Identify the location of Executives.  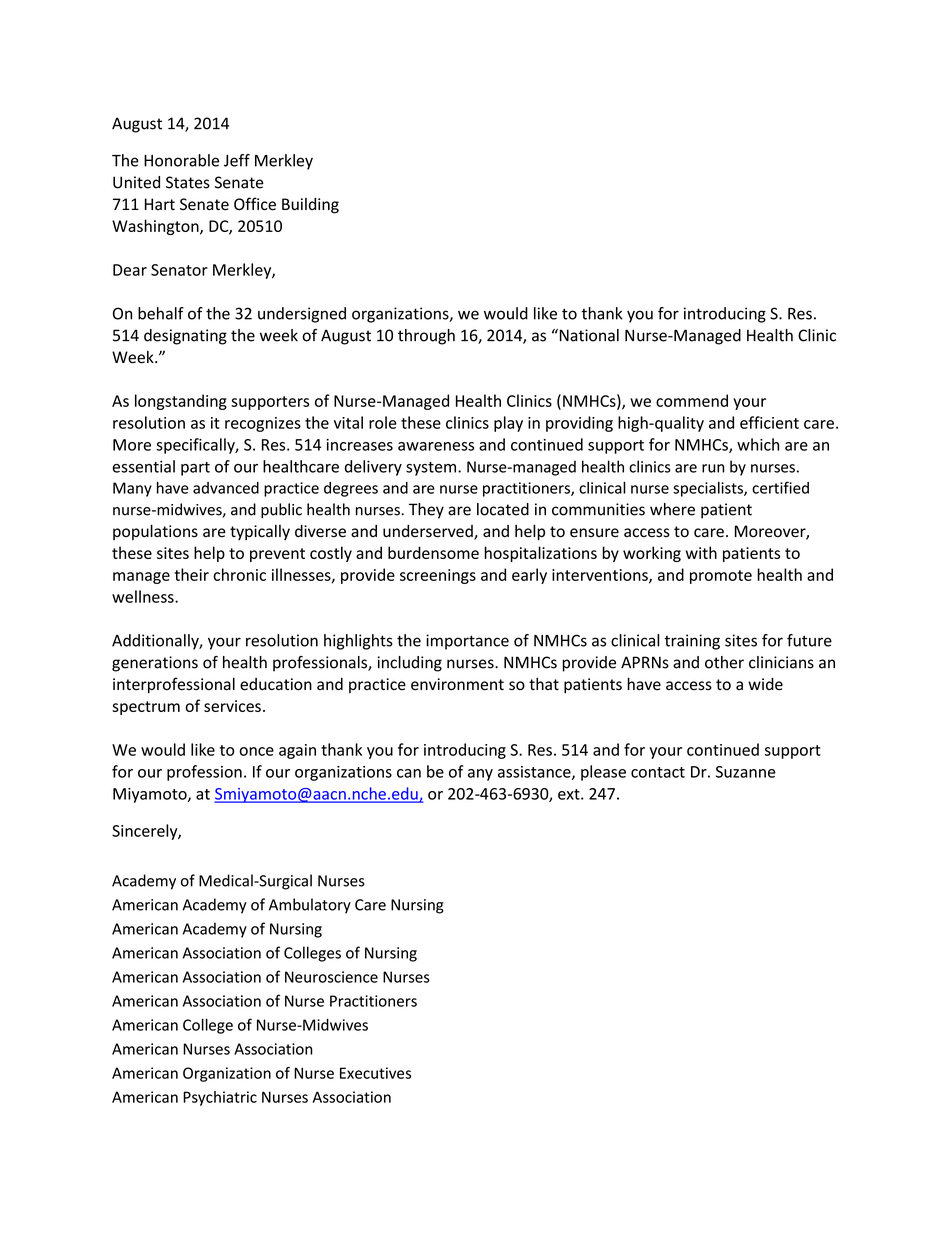
(375, 1073).
